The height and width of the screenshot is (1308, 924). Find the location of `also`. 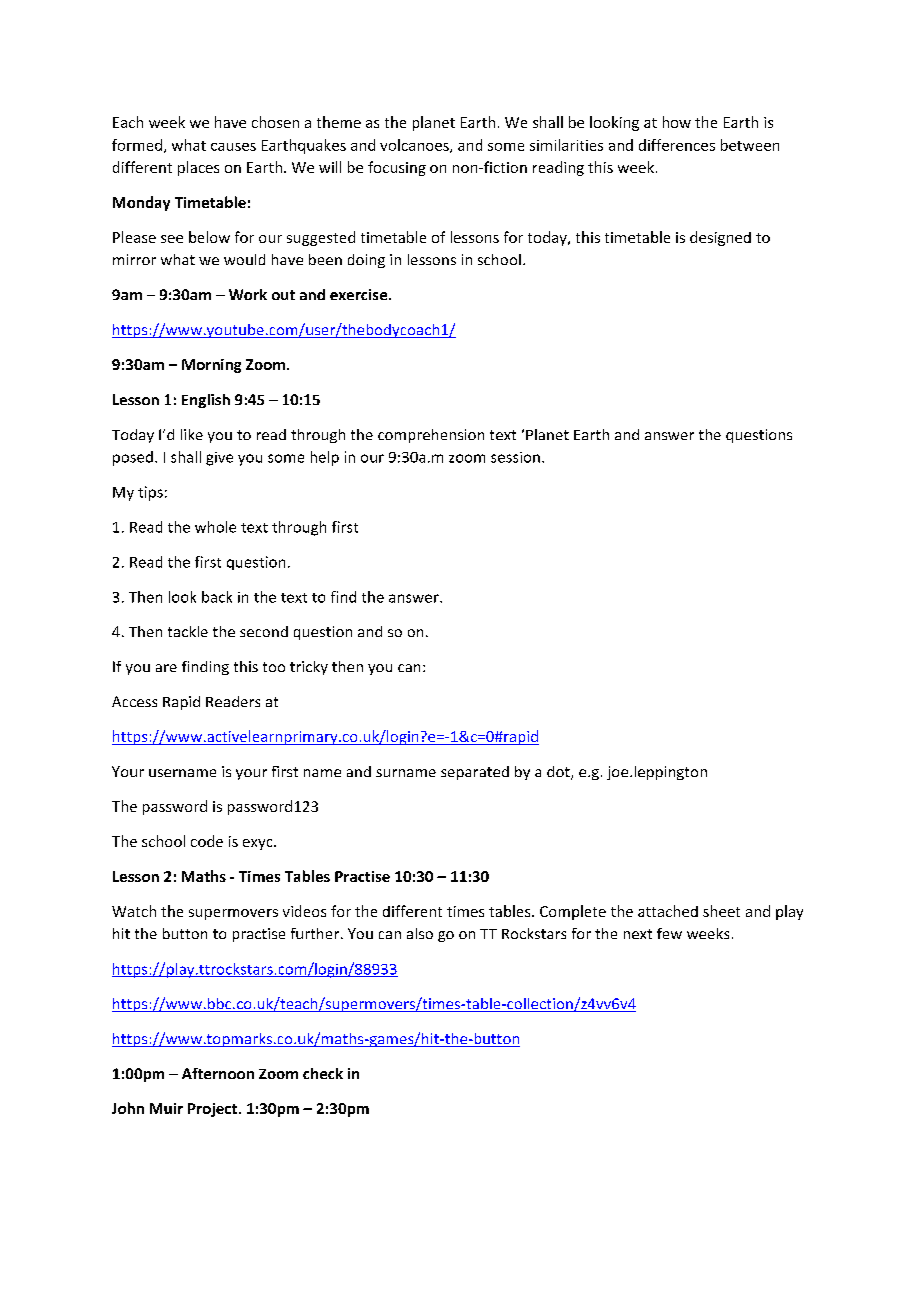

also is located at coordinates (420, 933).
